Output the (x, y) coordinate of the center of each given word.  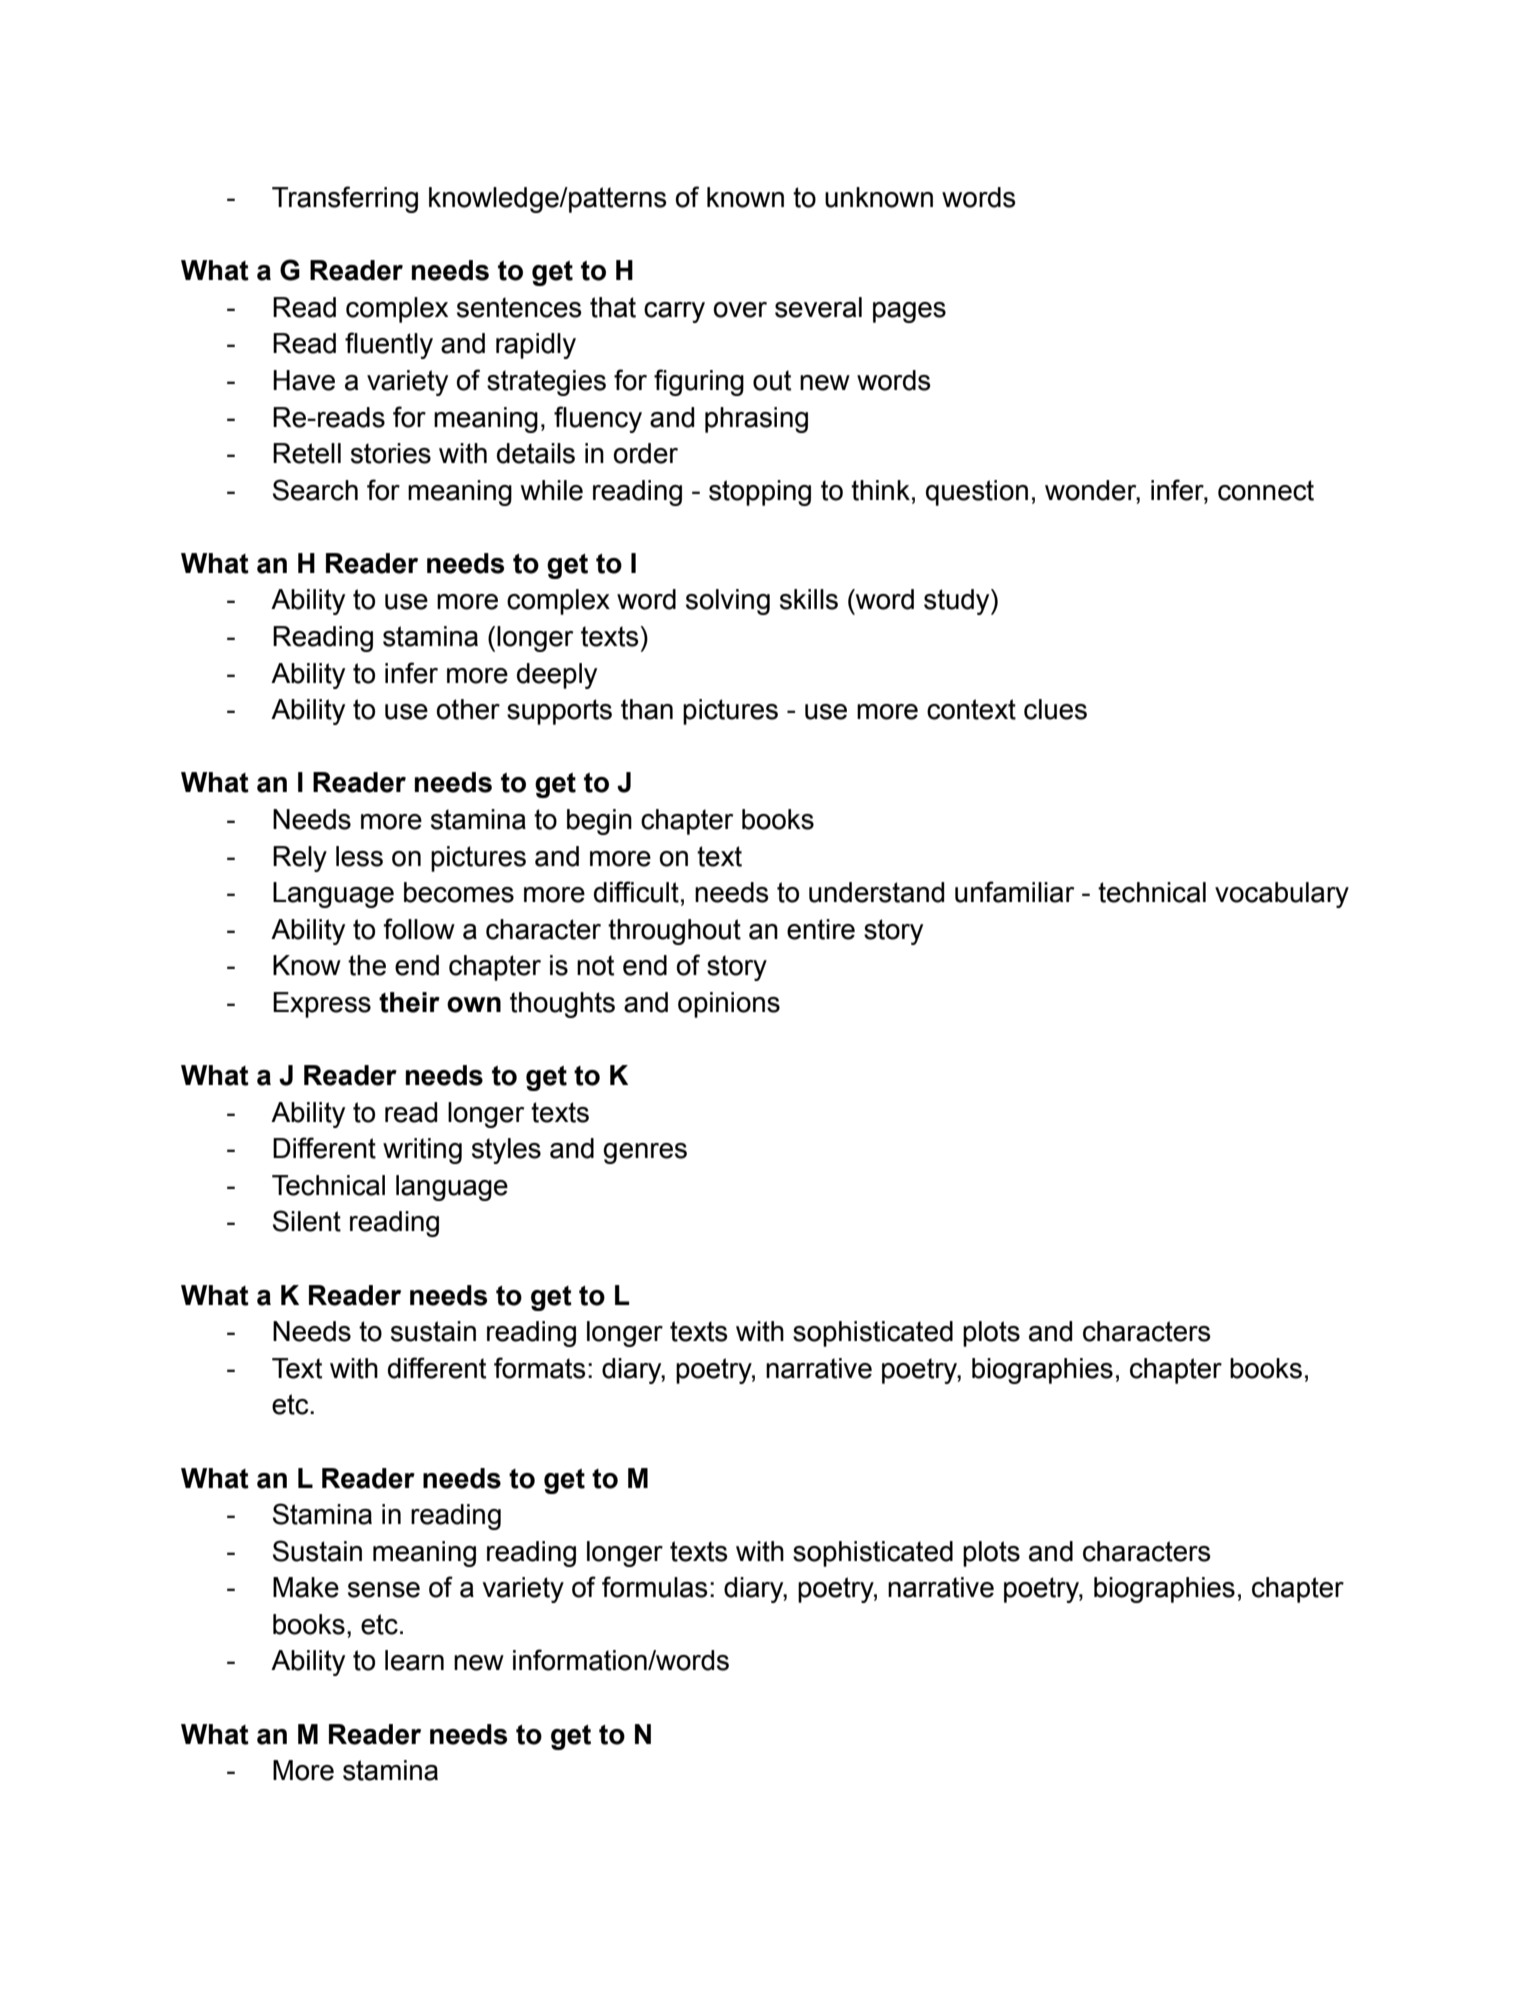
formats (540, 1368)
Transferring (345, 199)
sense (384, 1590)
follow (419, 929)
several (818, 307)
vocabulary (1282, 895)
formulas (655, 1587)
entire (821, 929)
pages (909, 312)
